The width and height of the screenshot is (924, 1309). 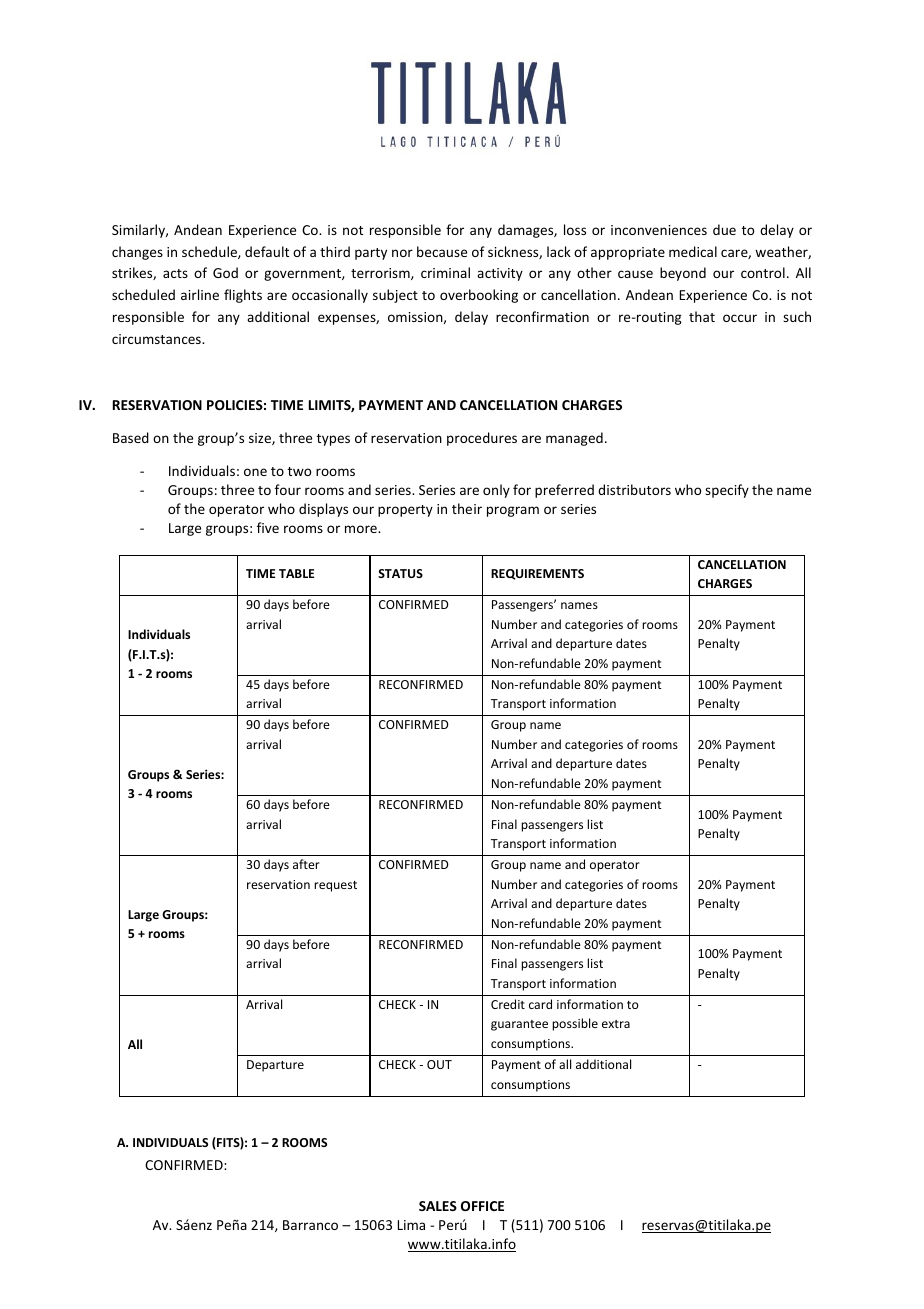 What do you see at coordinates (225, 272) in the screenshot?
I see `God` at bounding box center [225, 272].
